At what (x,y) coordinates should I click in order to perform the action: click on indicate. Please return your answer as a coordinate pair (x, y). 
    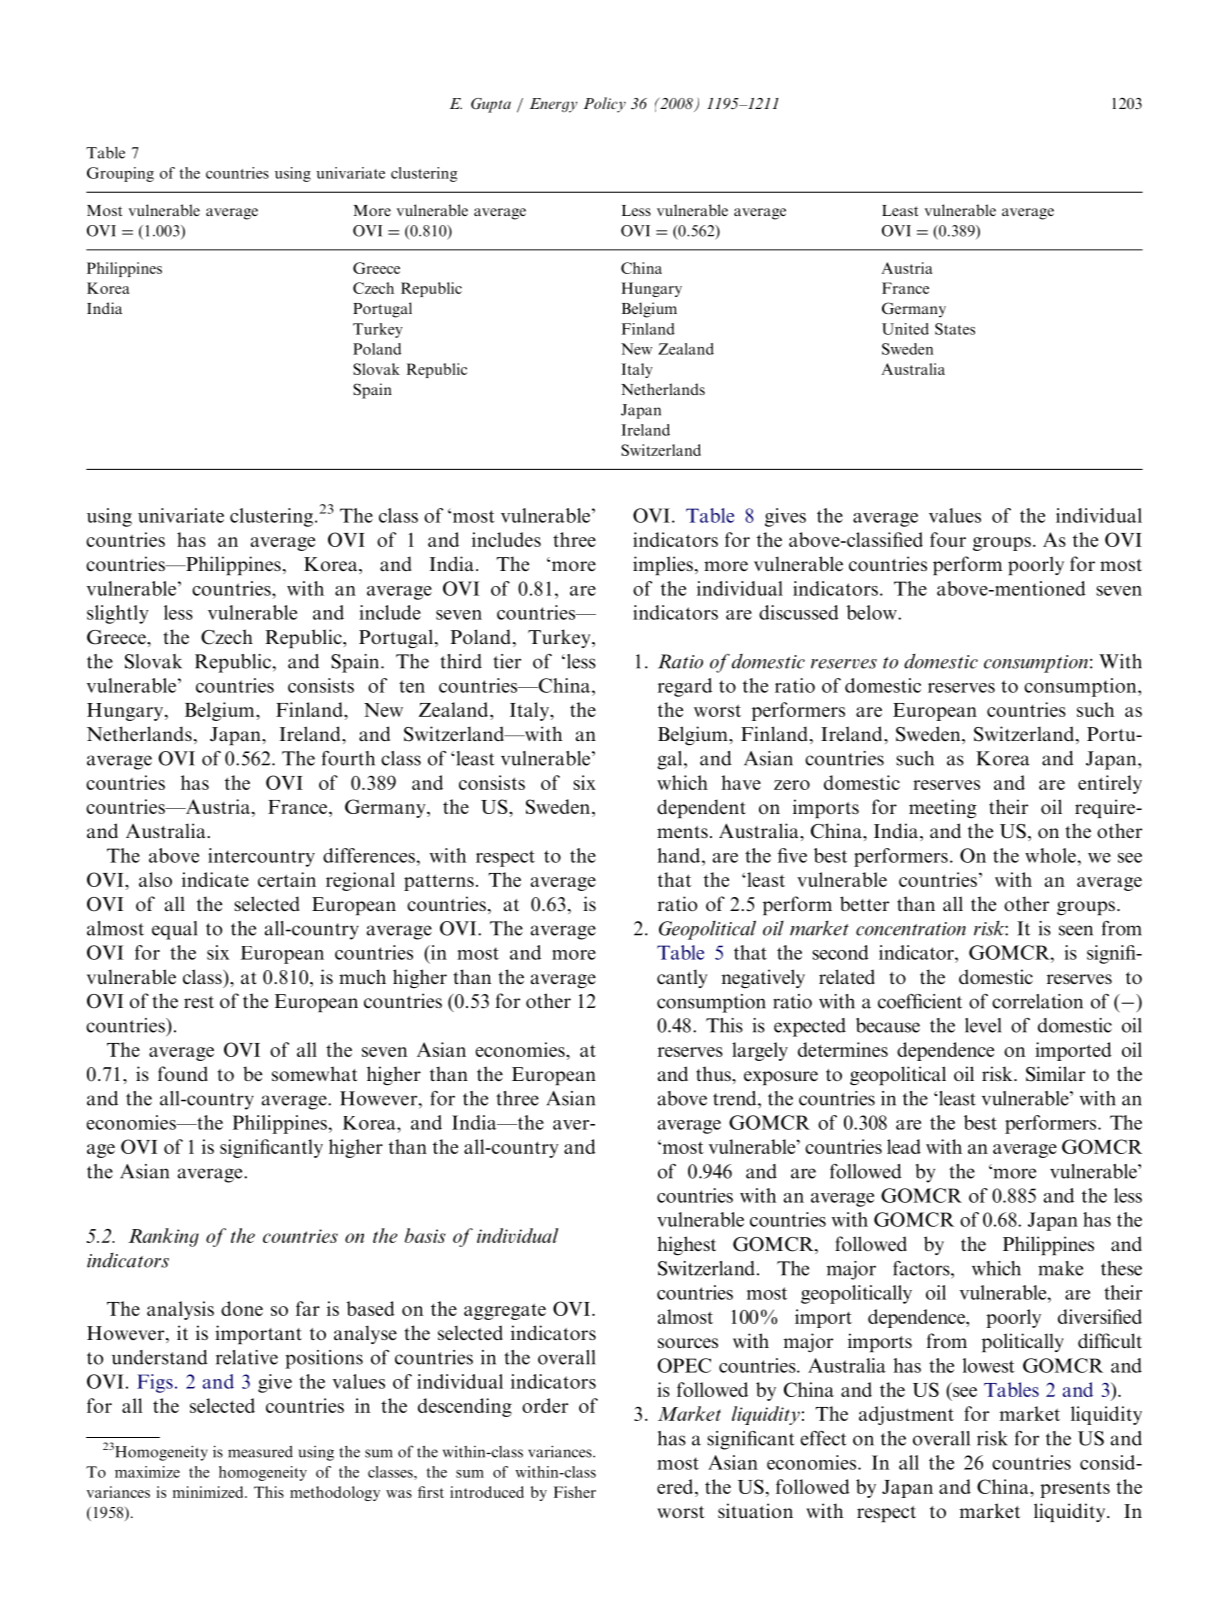
    Looking at the image, I should click on (215, 879).
